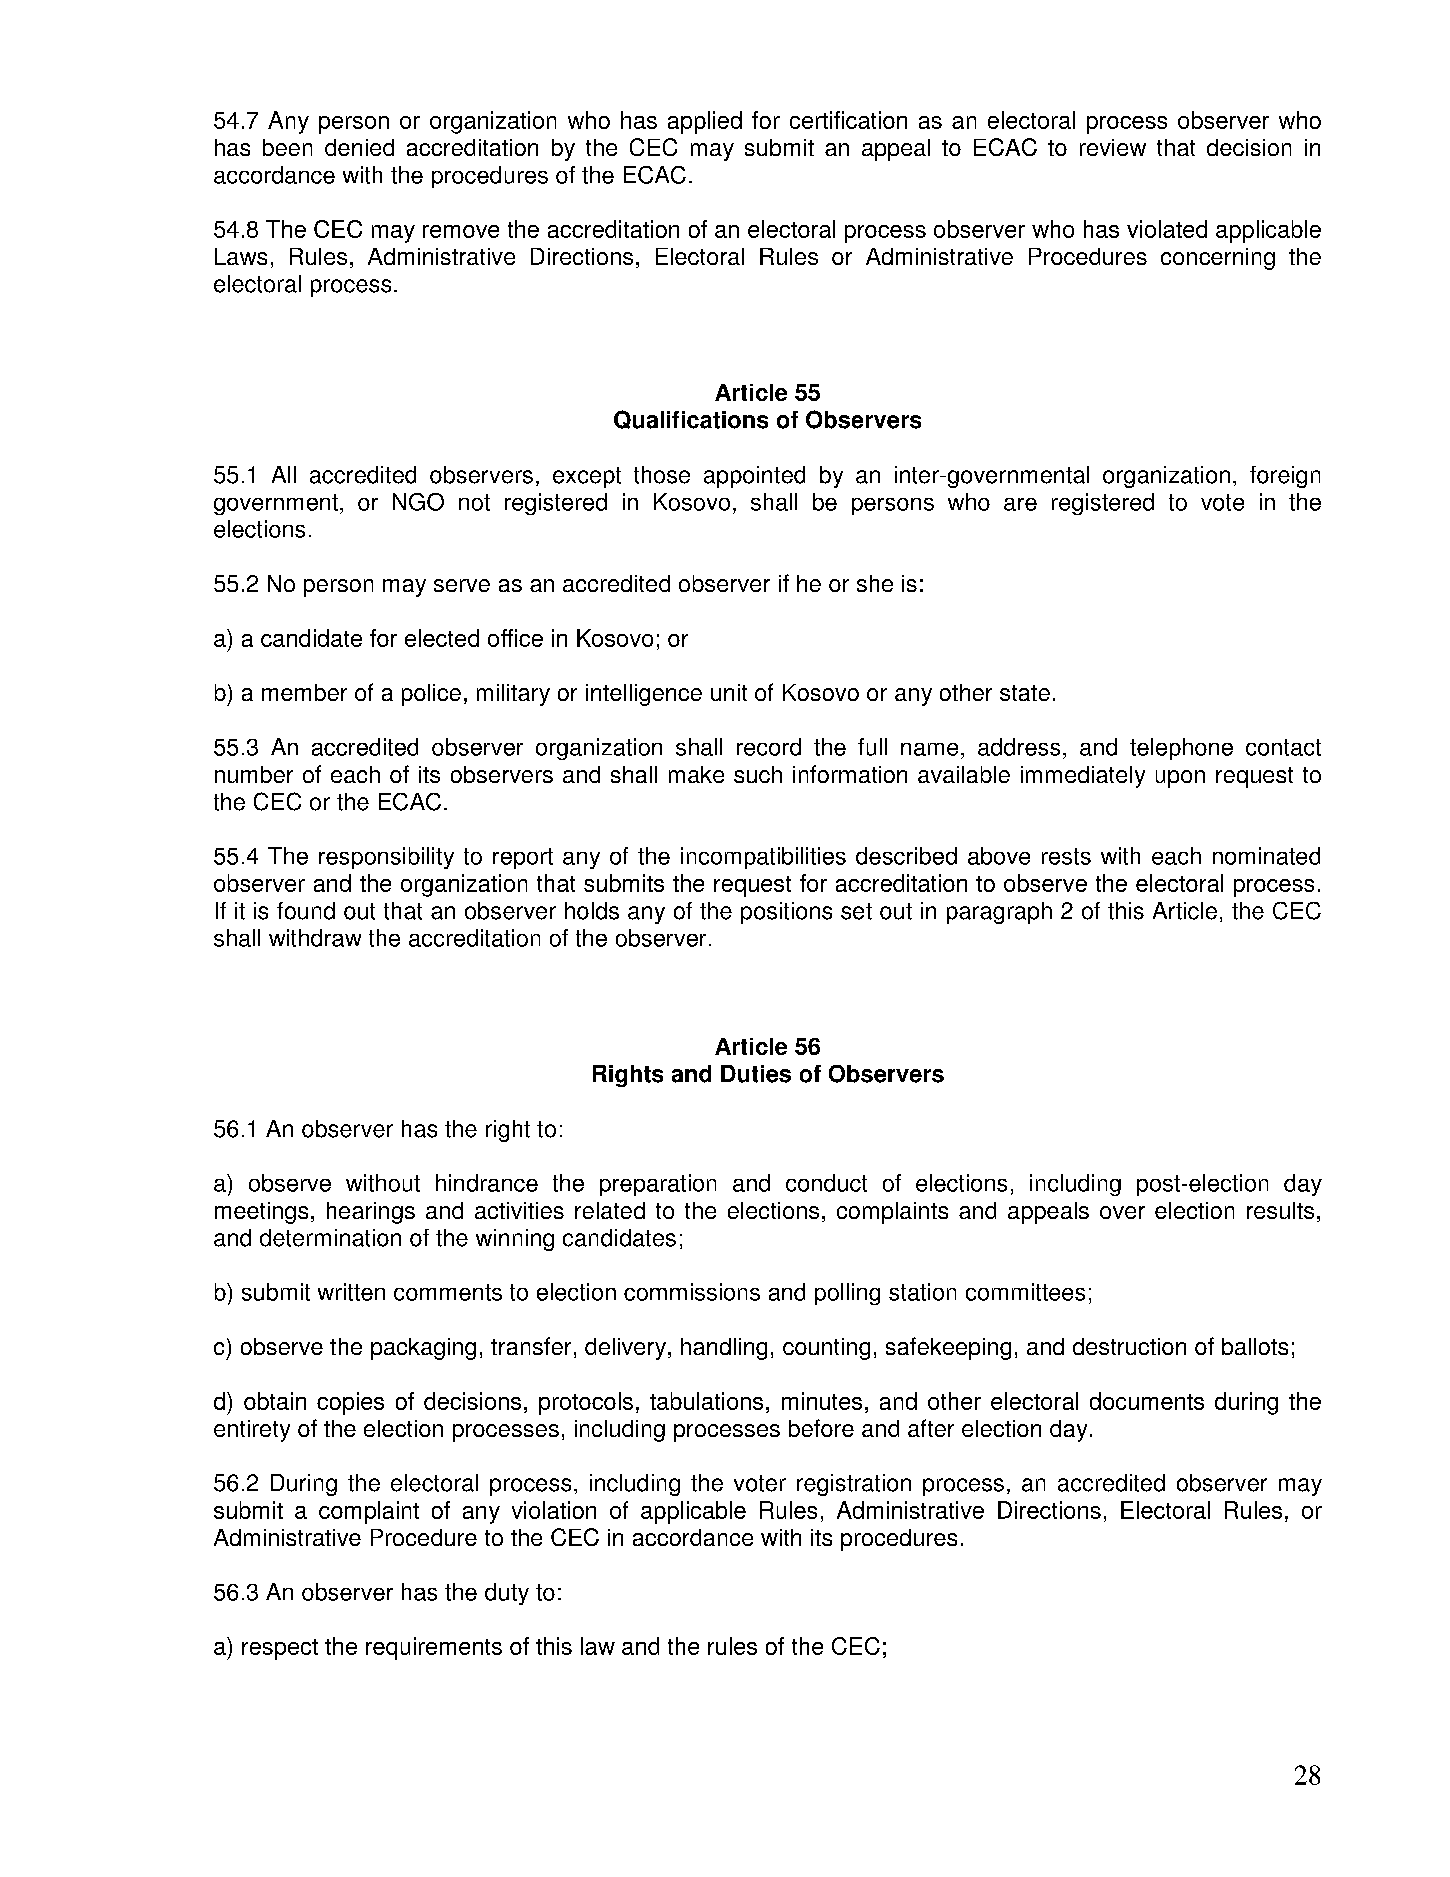 Image resolution: width=1450 pixels, height=1877 pixels. I want to click on incompatibilities, so click(763, 858).
